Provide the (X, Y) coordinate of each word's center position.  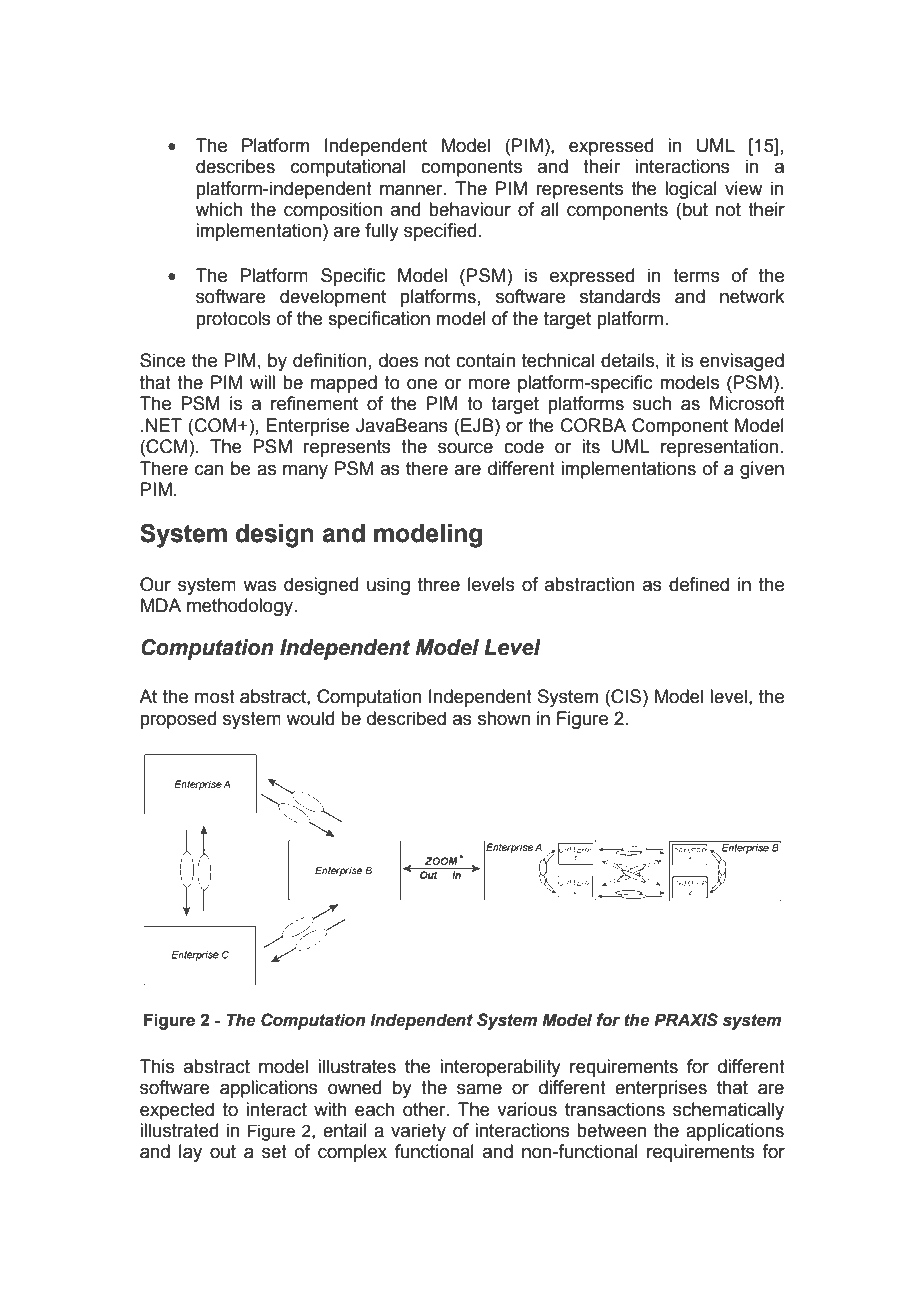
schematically (728, 1111)
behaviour (470, 209)
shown (504, 718)
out (223, 1152)
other (425, 1109)
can (209, 470)
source (465, 448)
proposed (178, 720)
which (218, 209)
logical (691, 190)
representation (720, 448)
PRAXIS (686, 1020)
